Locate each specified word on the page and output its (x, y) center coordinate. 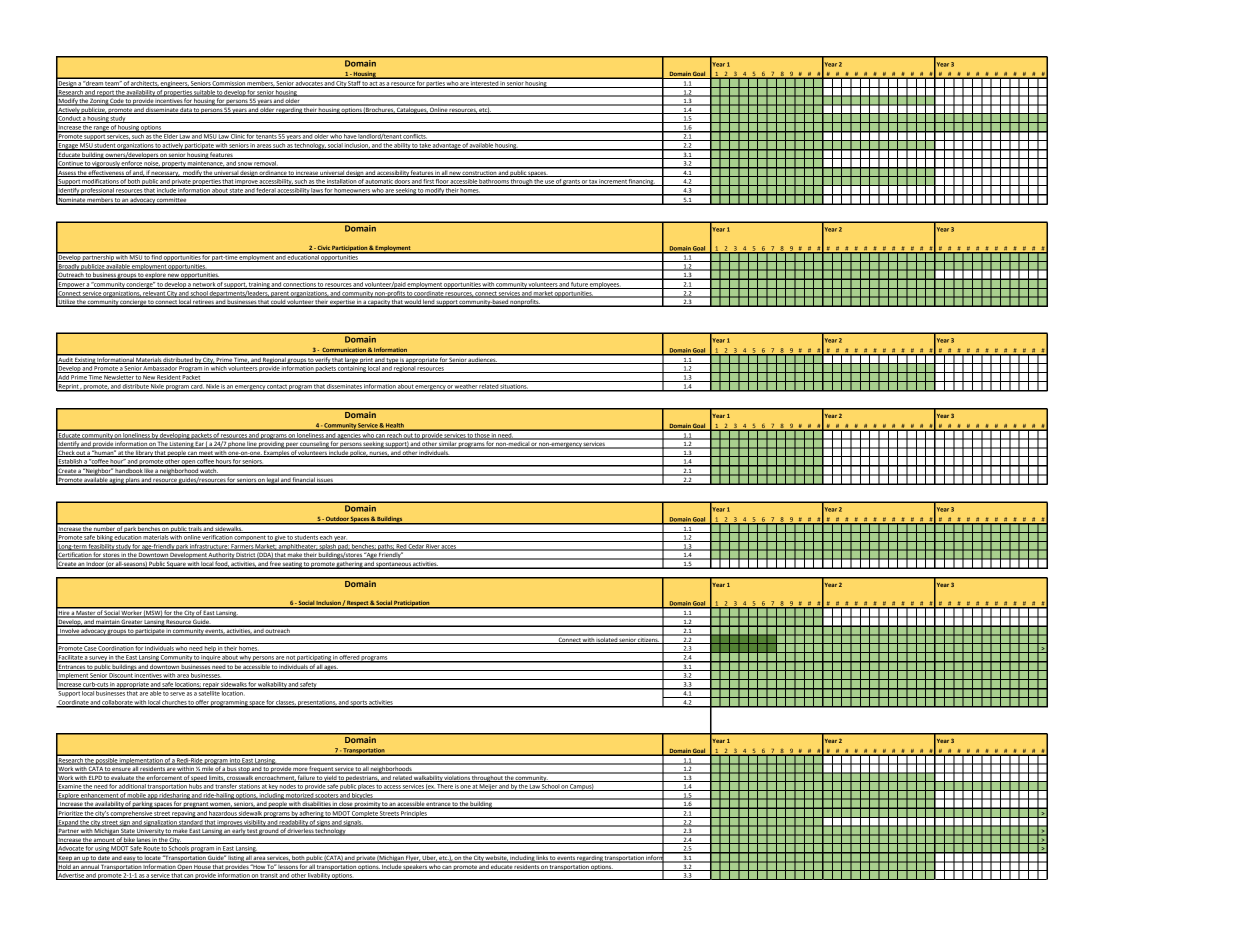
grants (571, 183)
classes (286, 703)
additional (132, 787)
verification (217, 538)
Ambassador (160, 369)
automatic (379, 182)
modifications (100, 182)
